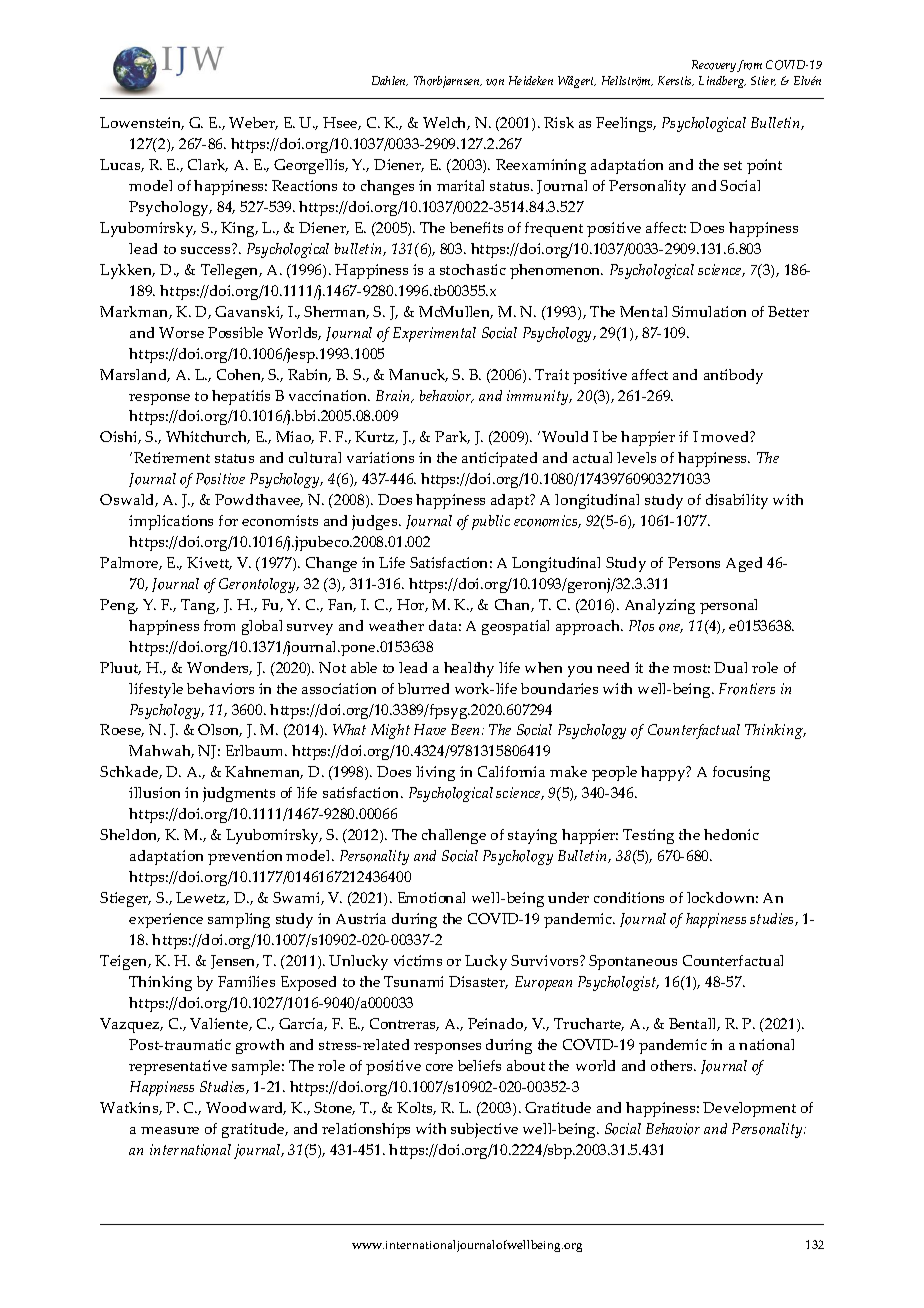  Describe the element at coordinates (396, 625) in the document. I see `weather` at that location.
